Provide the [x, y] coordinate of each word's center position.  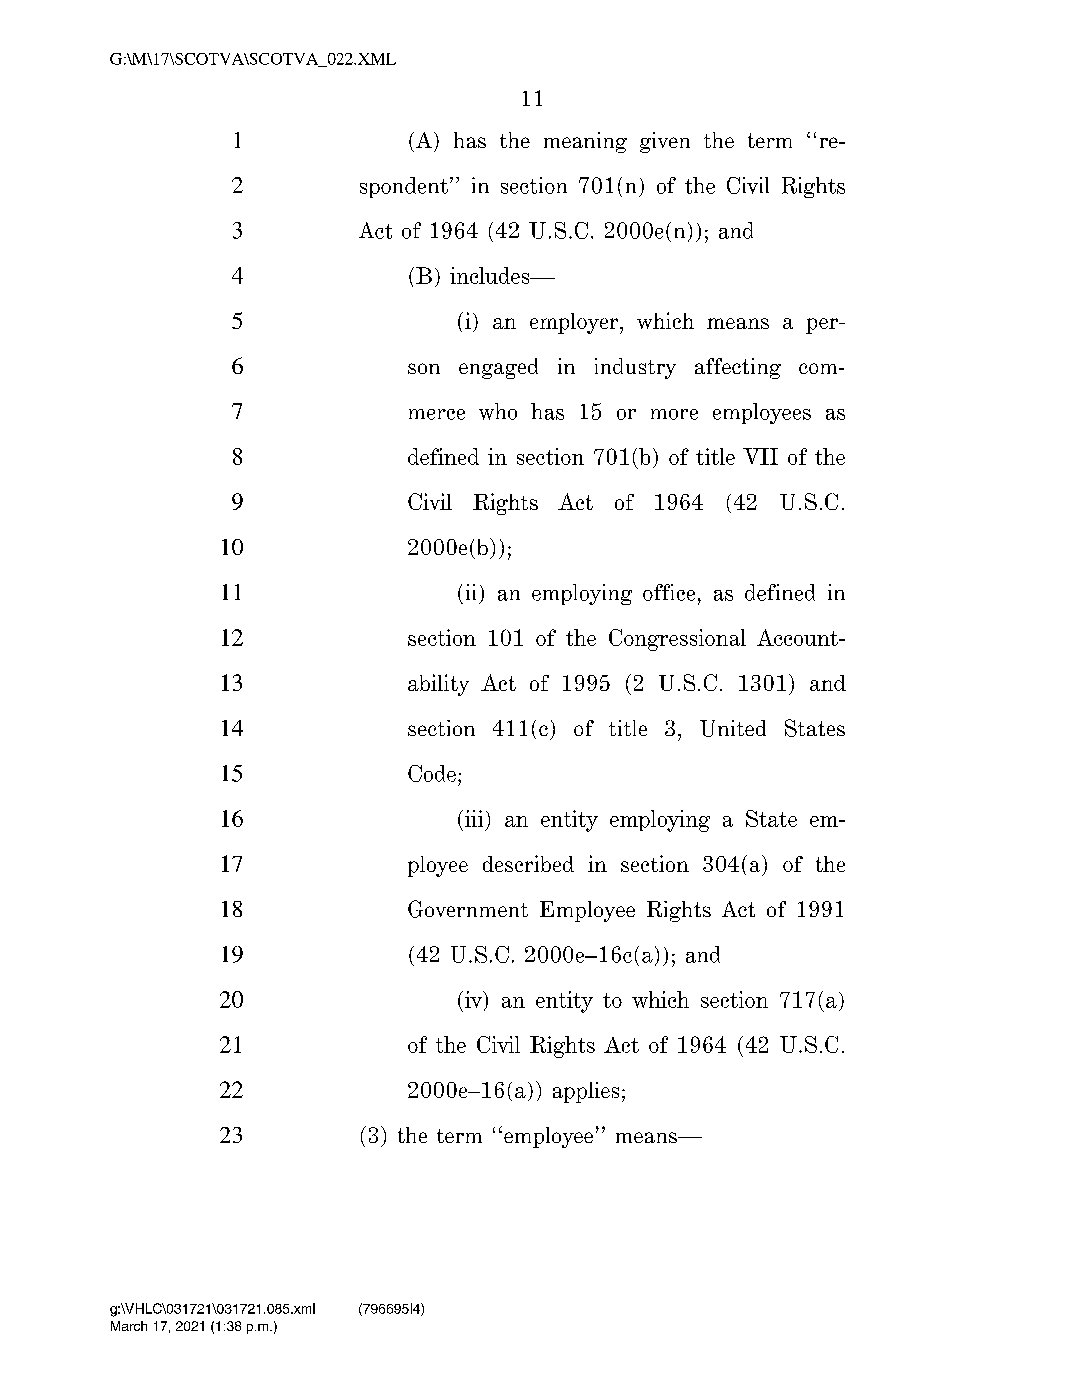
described [528, 863]
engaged [498, 368]
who [498, 411]
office [669, 592]
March [129, 1326]
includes [491, 275]
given [665, 142]
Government [468, 909]
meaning [585, 142]
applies [586, 1092]
